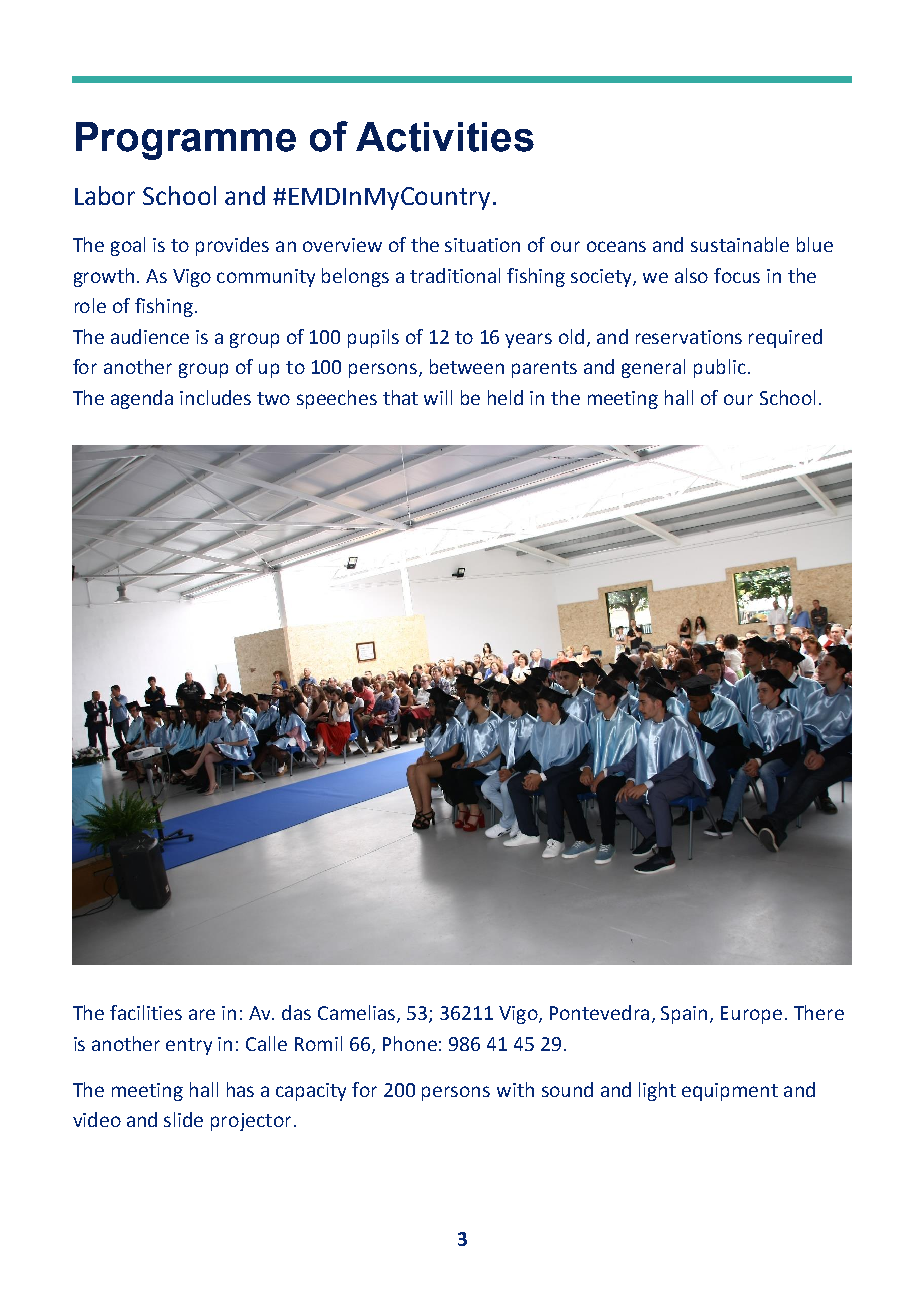 The width and height of the document is (924, 1308). I want to click on Activities, so click(445, 137).
